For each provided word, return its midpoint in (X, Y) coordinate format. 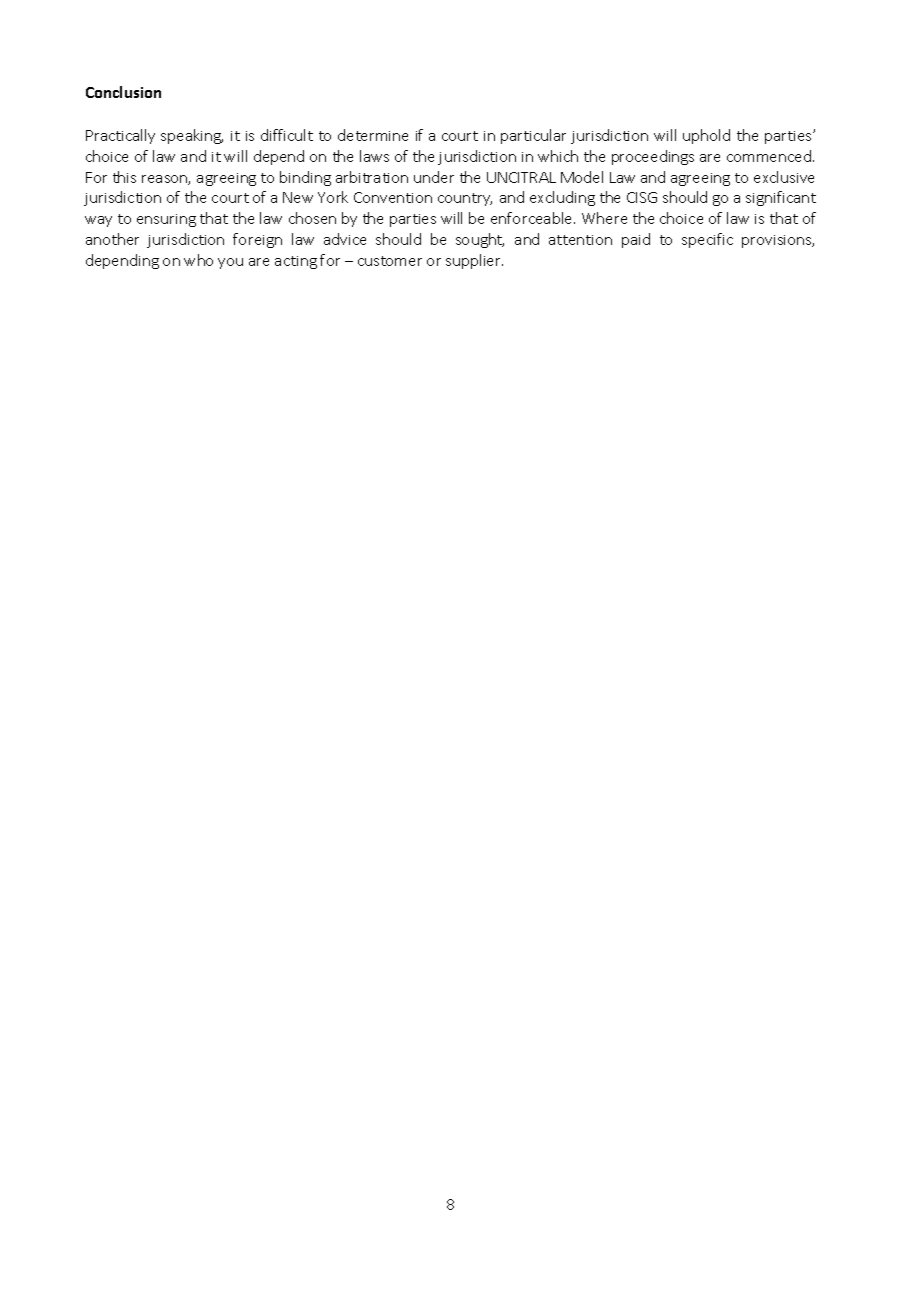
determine (373, 135)
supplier (474, 261)
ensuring (166, 220)
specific (707, 240)
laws (374, 156)
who (198, 260)
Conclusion (123, 92)
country (465, 199)
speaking (192, 136)
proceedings (653, 157)
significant (781, 198)
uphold (706, 136)
